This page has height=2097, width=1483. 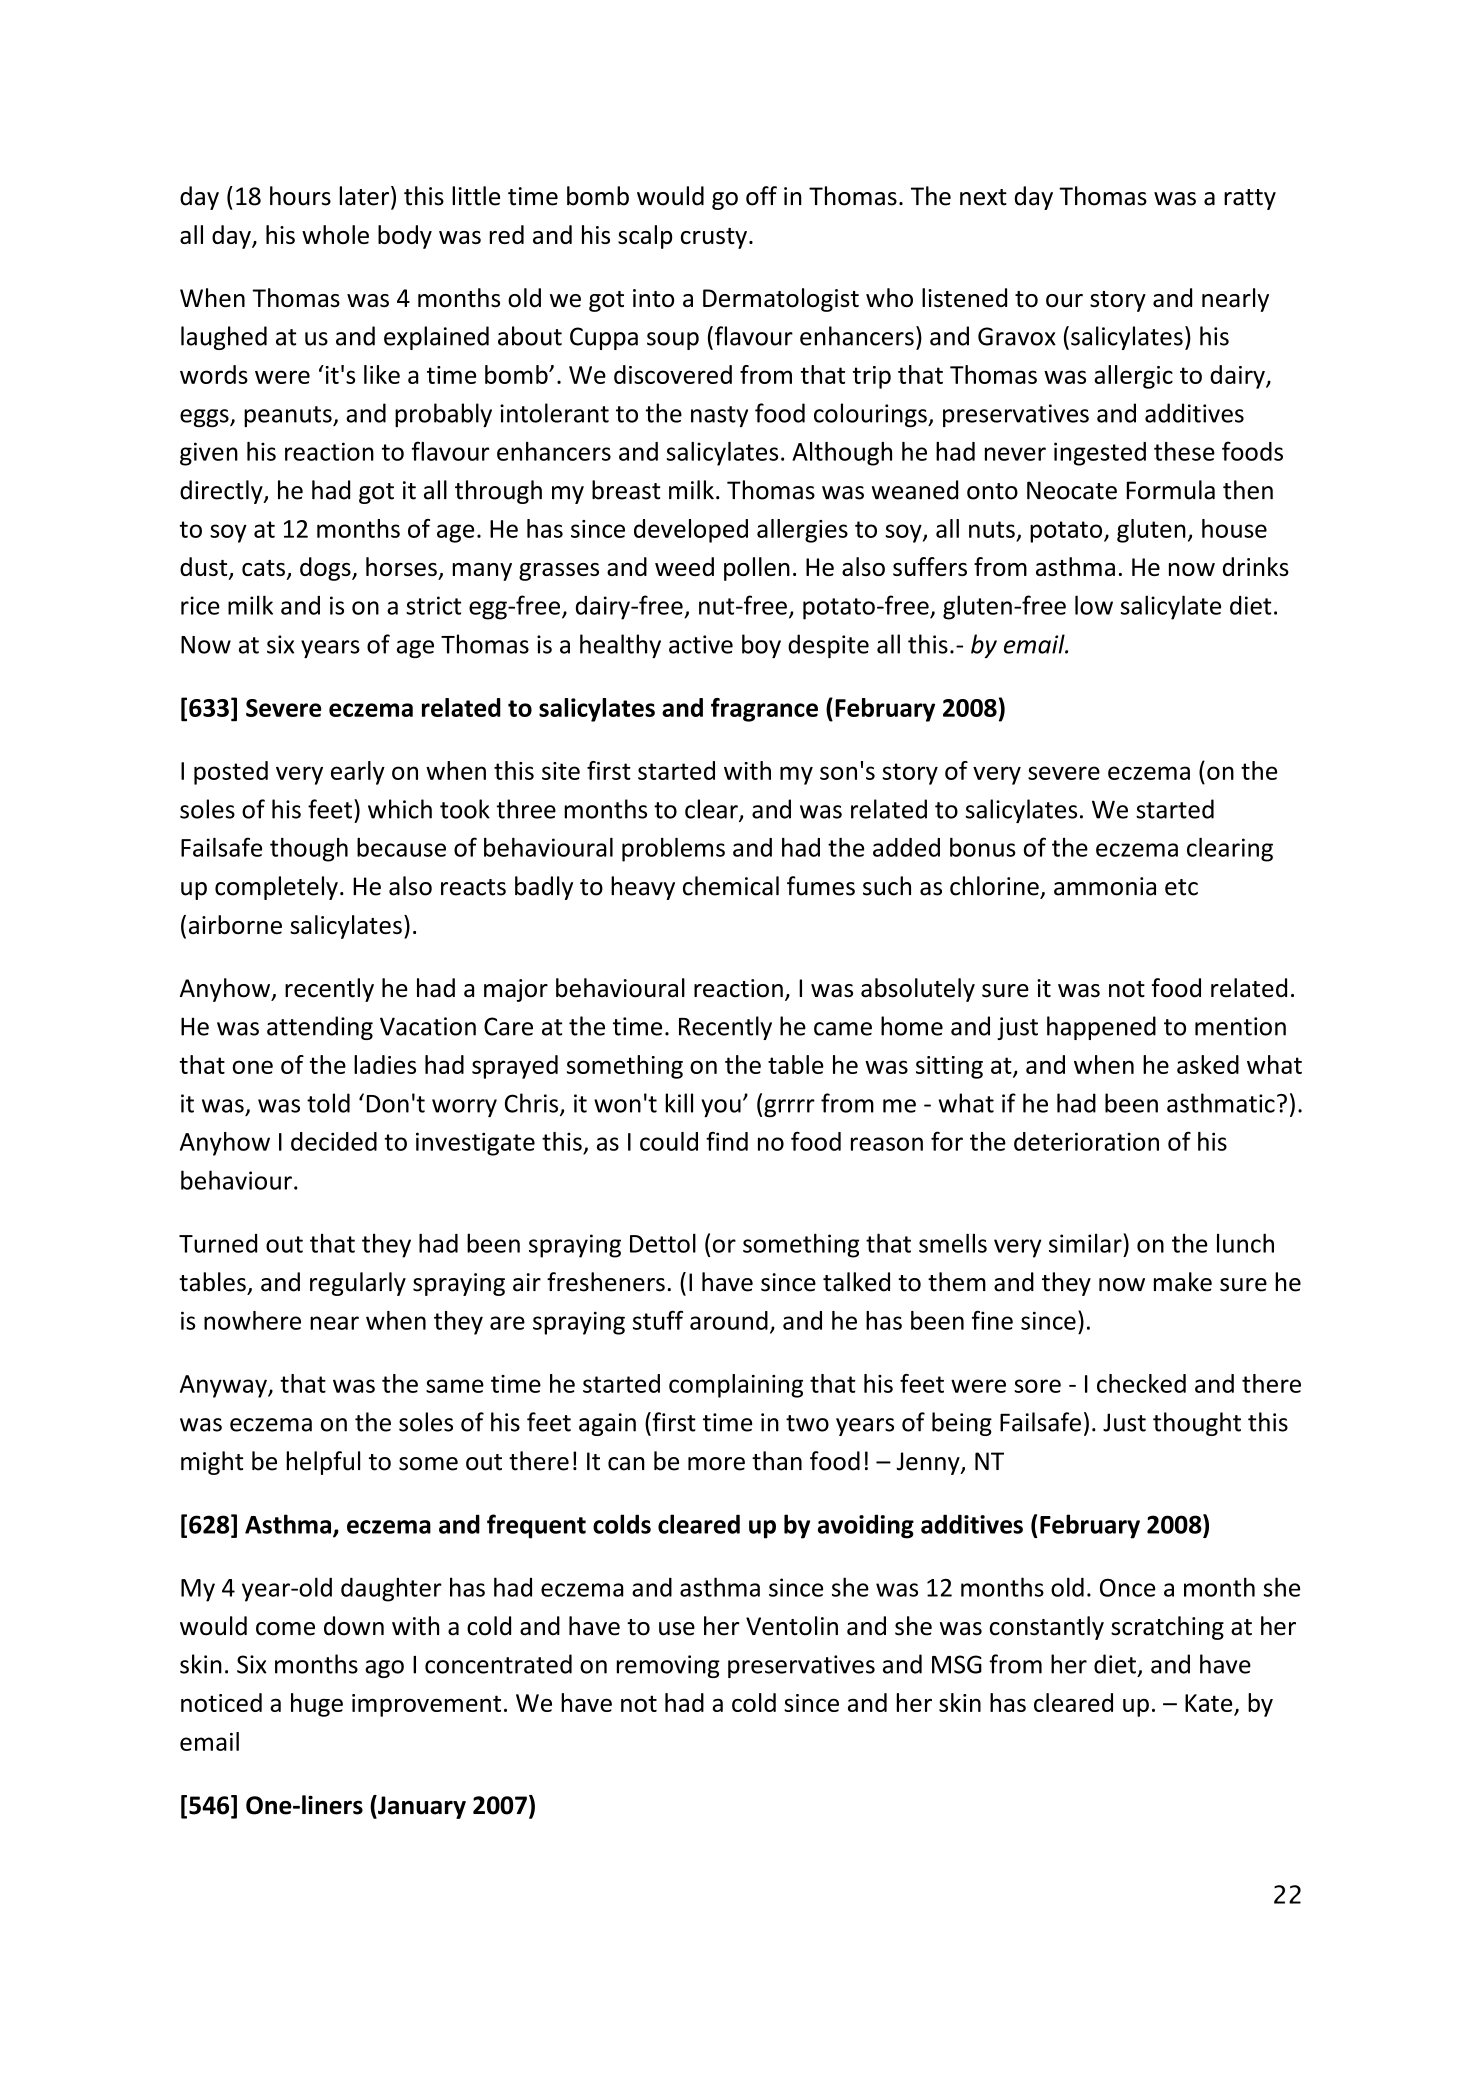 What do you see at coordinates (764, 710) in the page?
I see `fragrance` at bounding box center [764, 710].
